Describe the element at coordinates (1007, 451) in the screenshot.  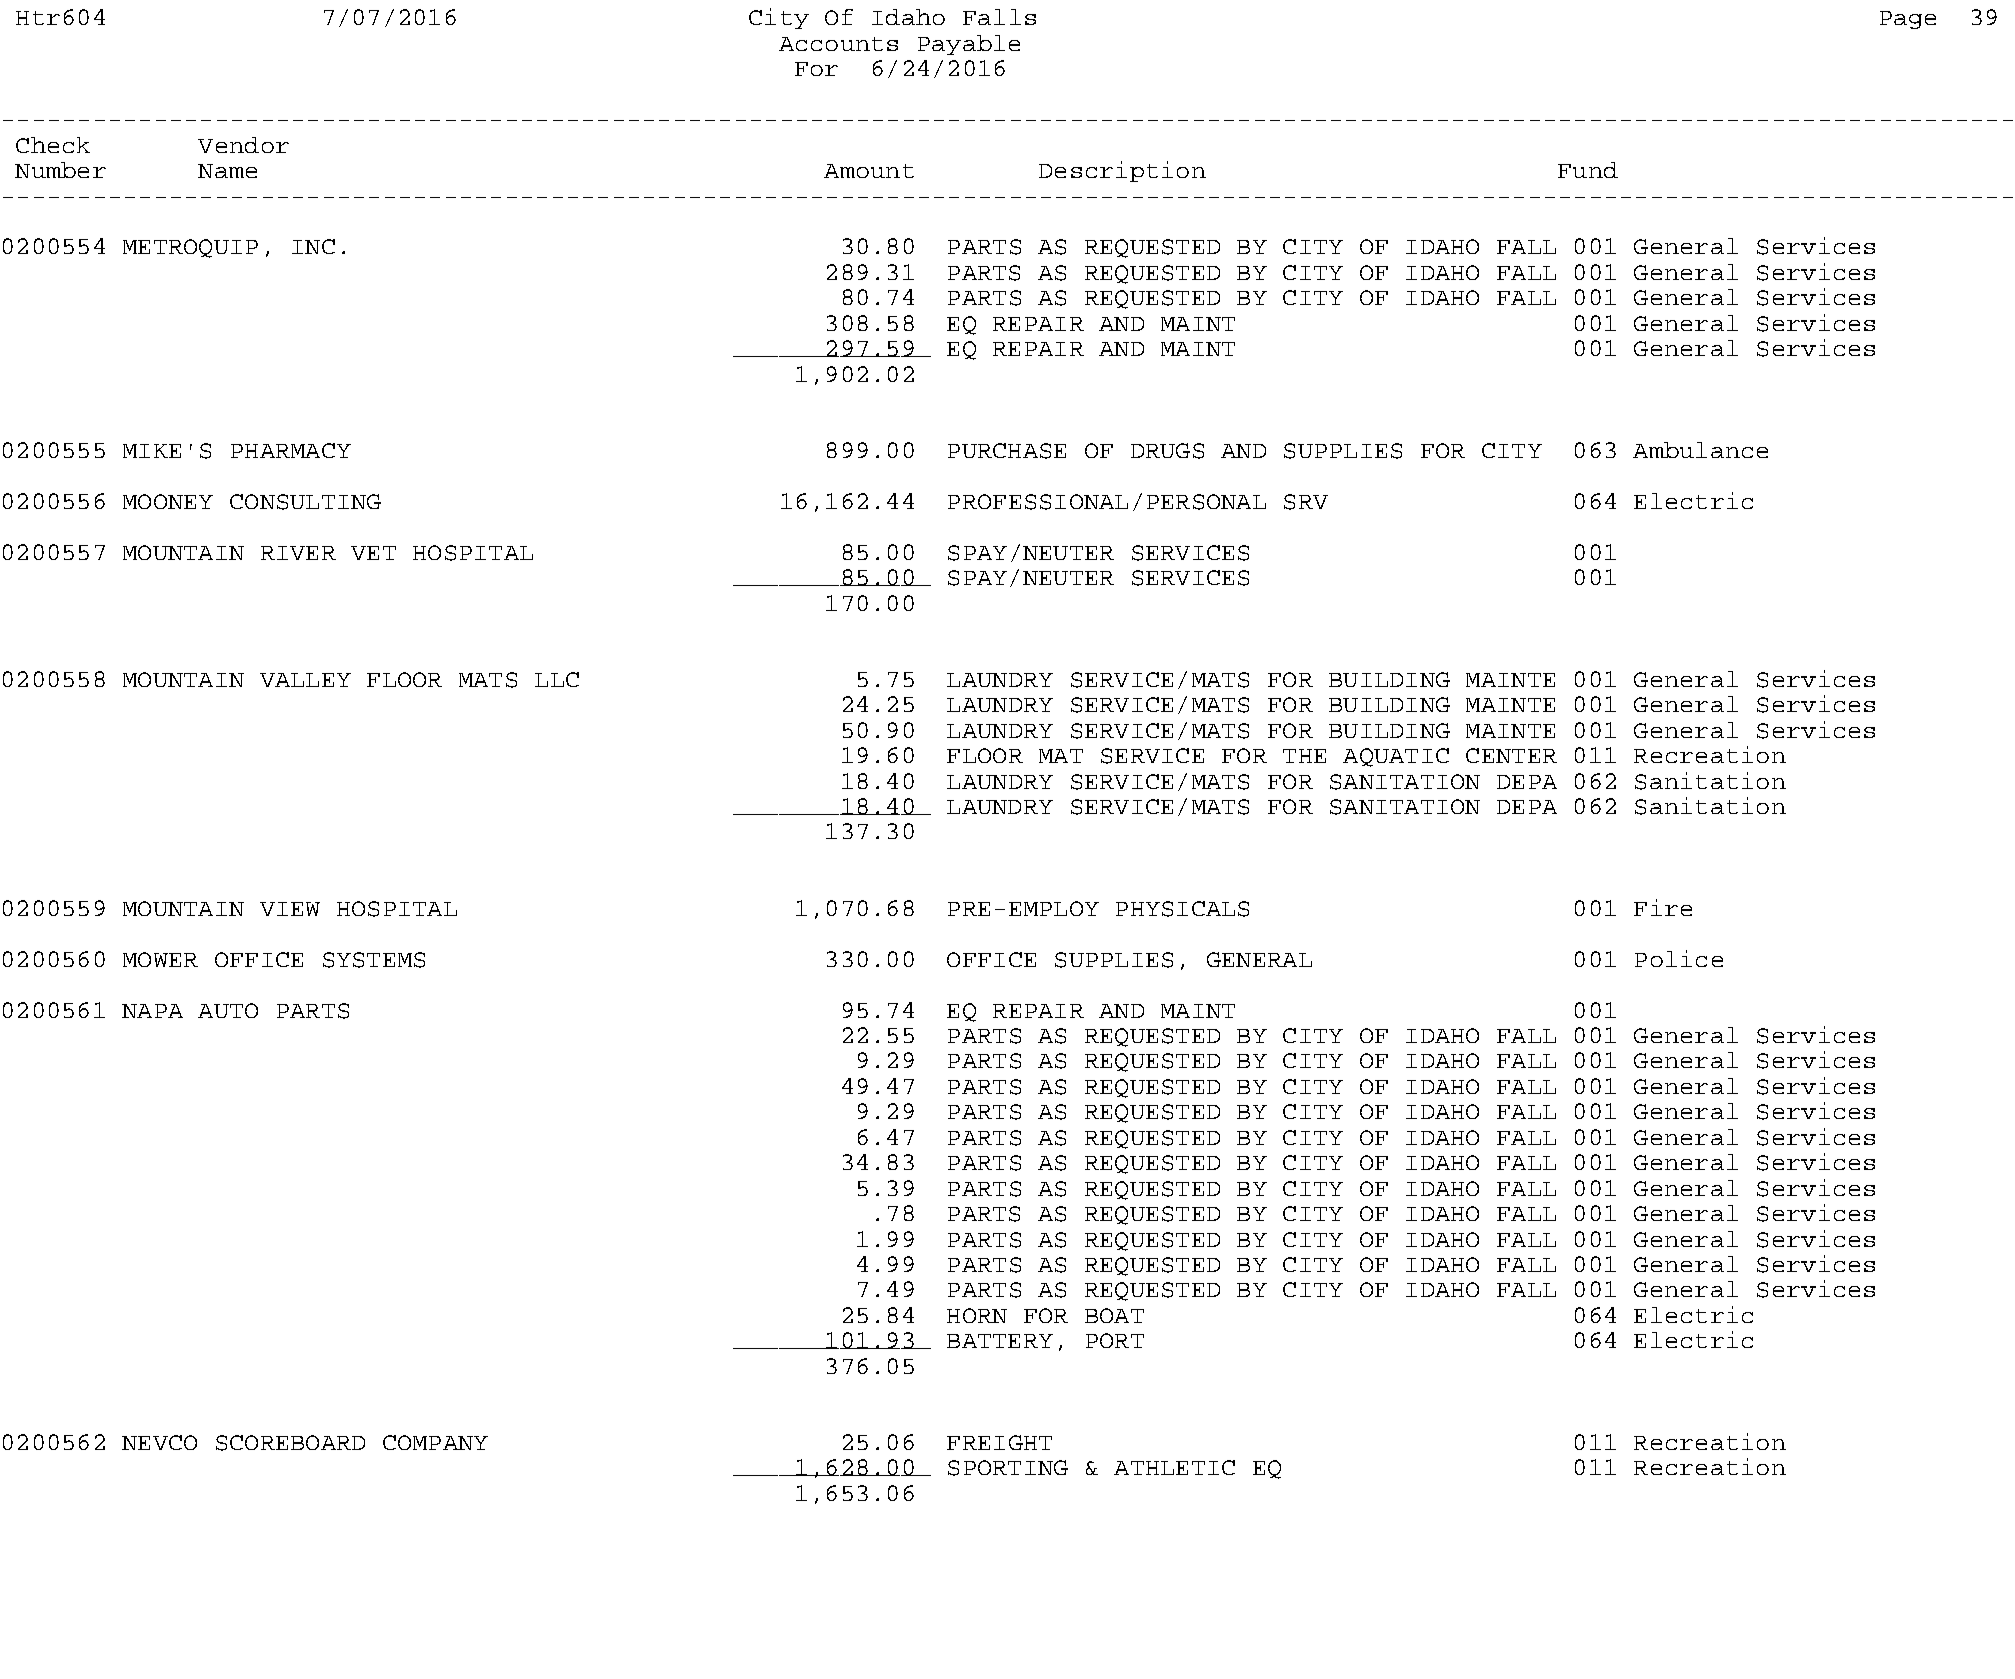
I see `PURCHASE` at that location.
